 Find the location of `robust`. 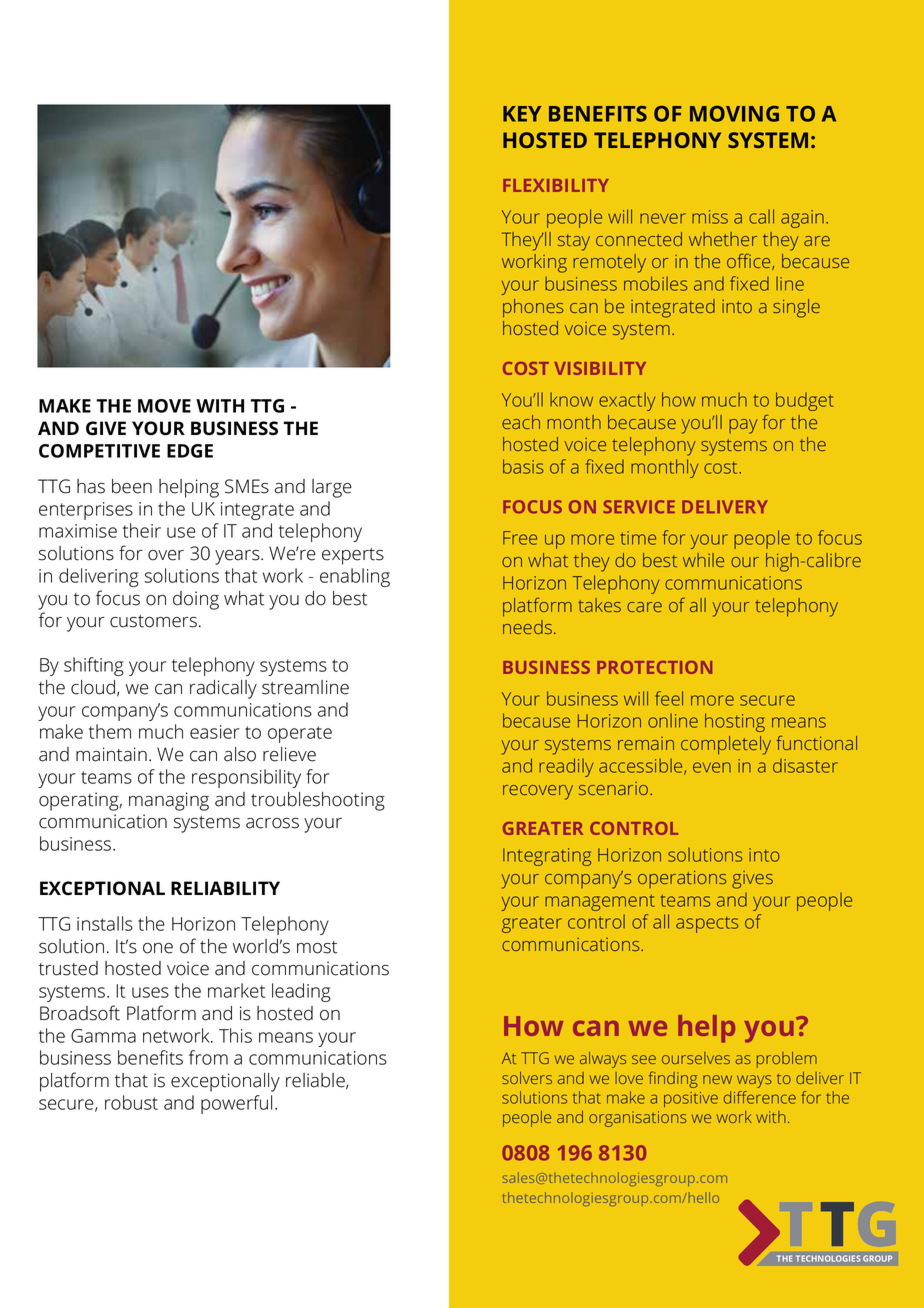

robust is located at coordinates (131, 1102).
